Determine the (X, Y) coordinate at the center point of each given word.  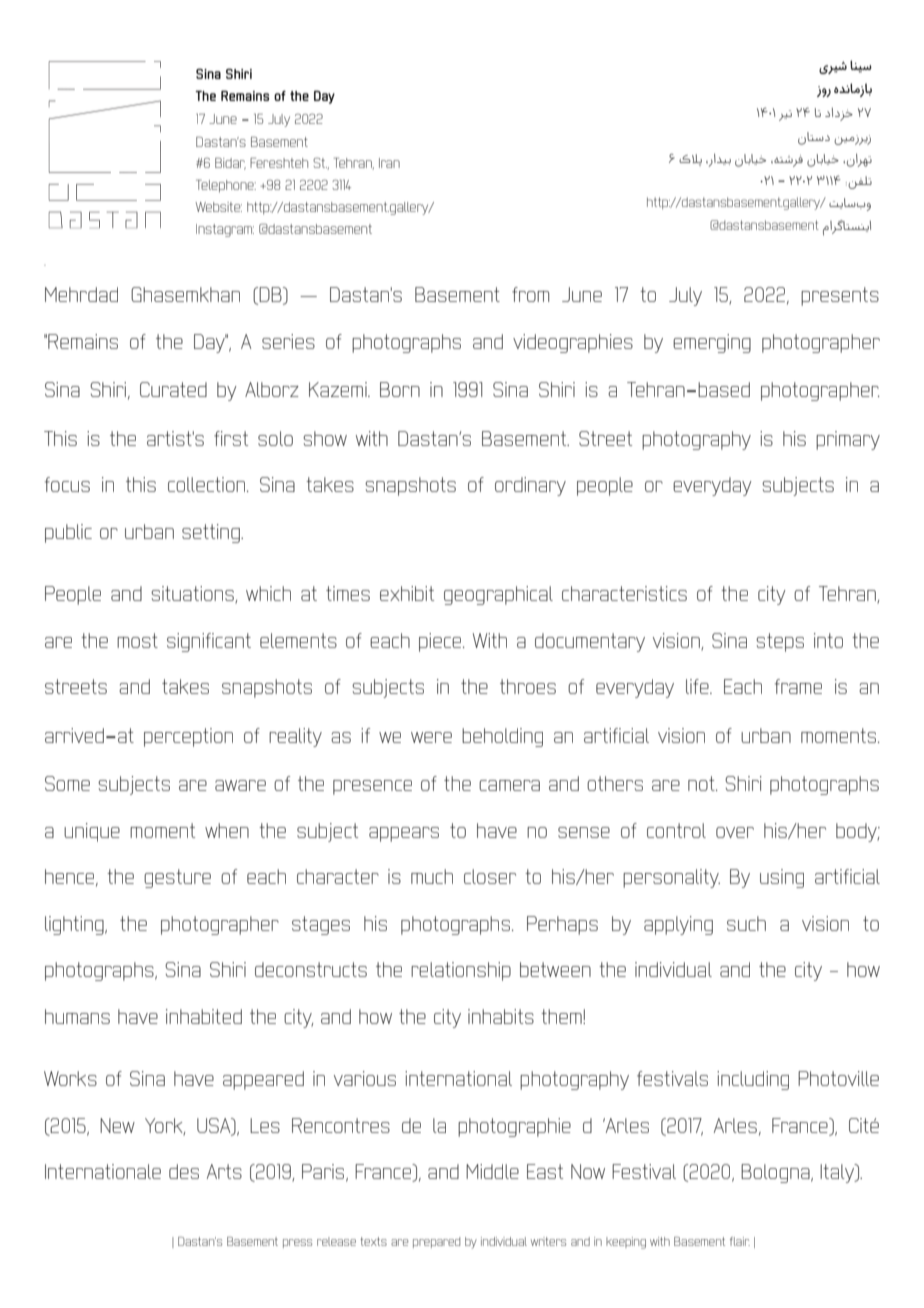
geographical (498, 595)
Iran (389, 163)
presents (840, 296)
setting (212, 533)
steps (780, 642)
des (184, 1171)
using (782, 878)
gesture (177, 878)
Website (219, 207)
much (432, 876)
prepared (436, 1242)
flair (740, 1241)
